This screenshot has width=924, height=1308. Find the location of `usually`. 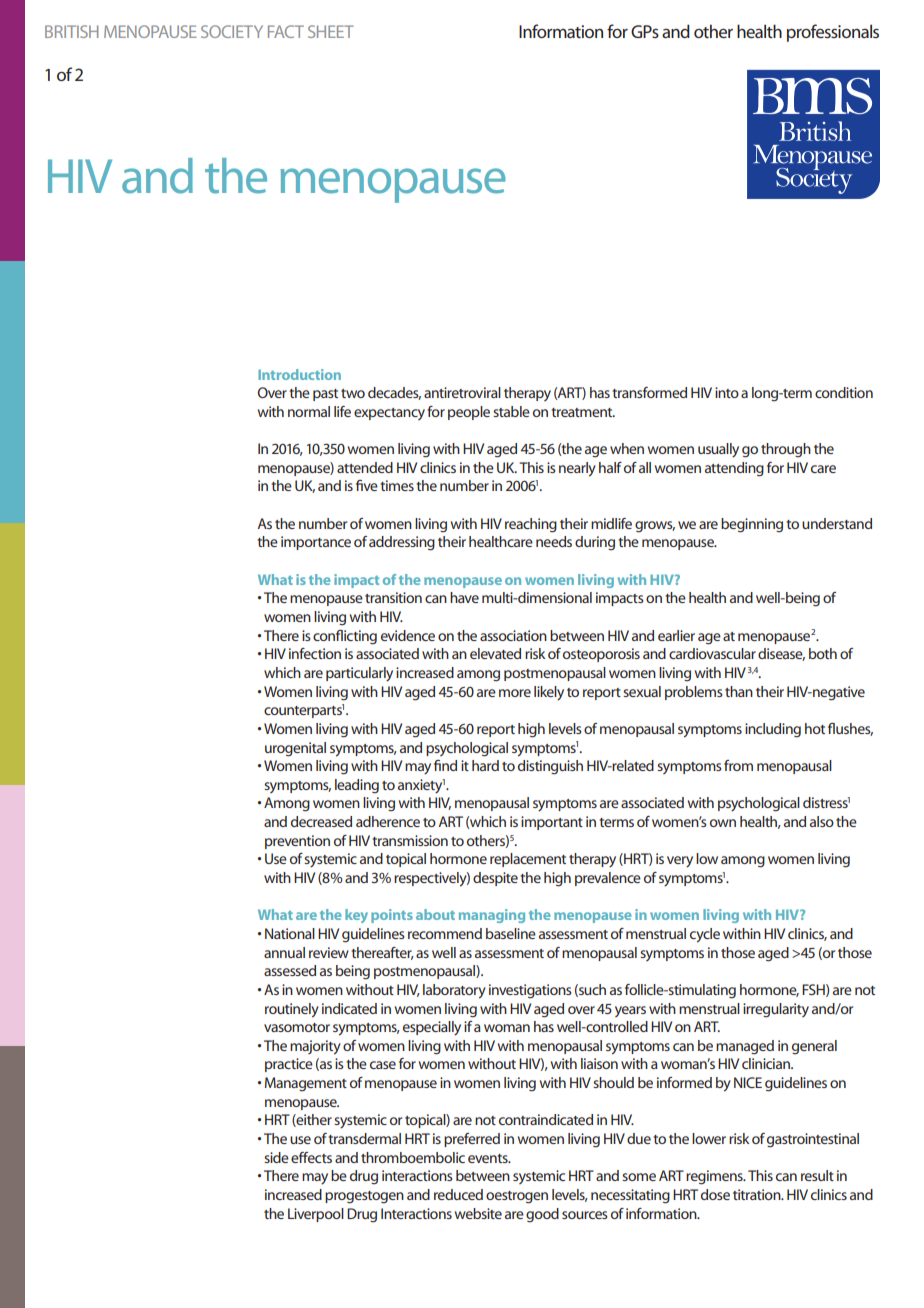

usually is located at coordinates (718, 450).
